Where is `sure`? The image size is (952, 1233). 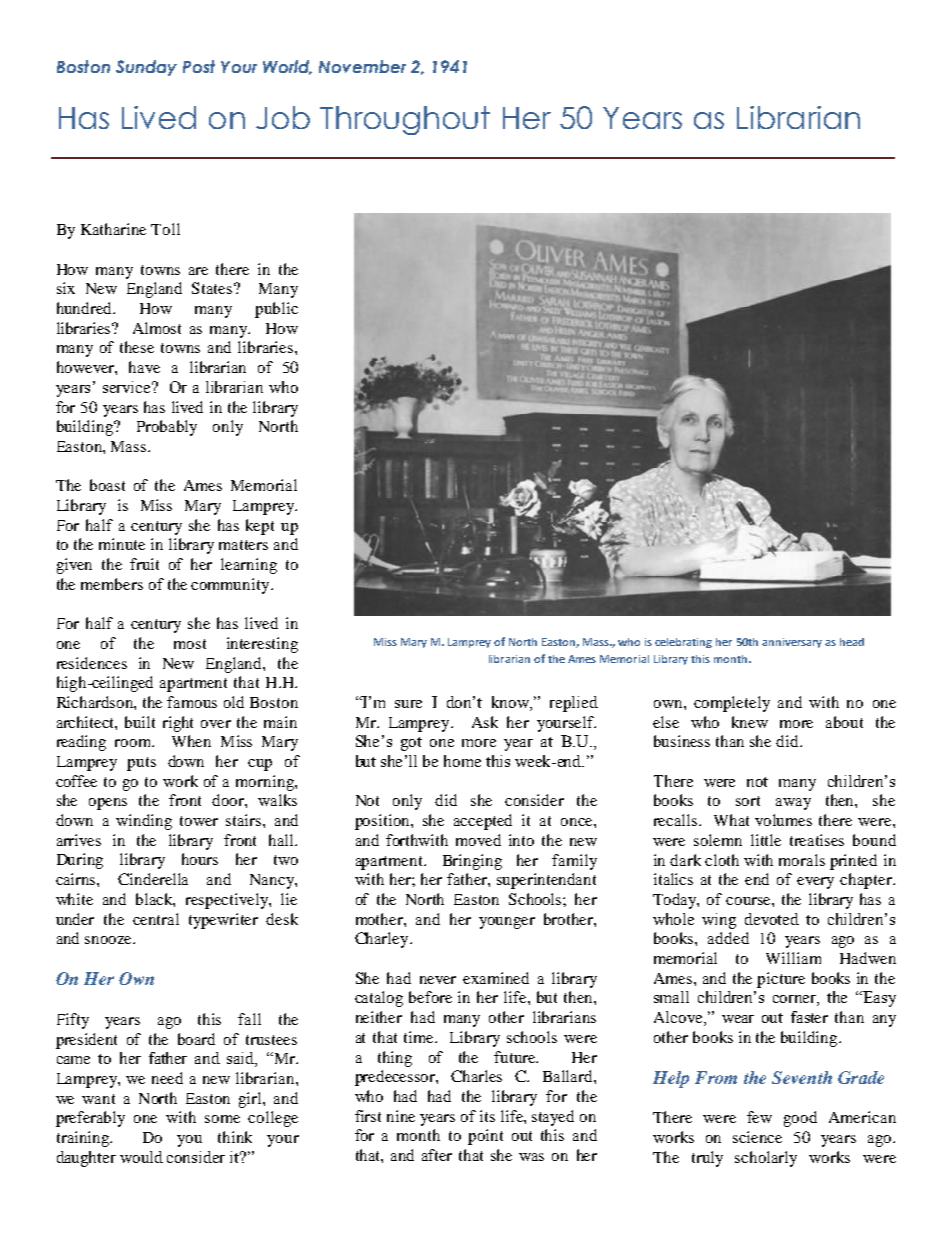
sure is located at coordinates (408, 704).
